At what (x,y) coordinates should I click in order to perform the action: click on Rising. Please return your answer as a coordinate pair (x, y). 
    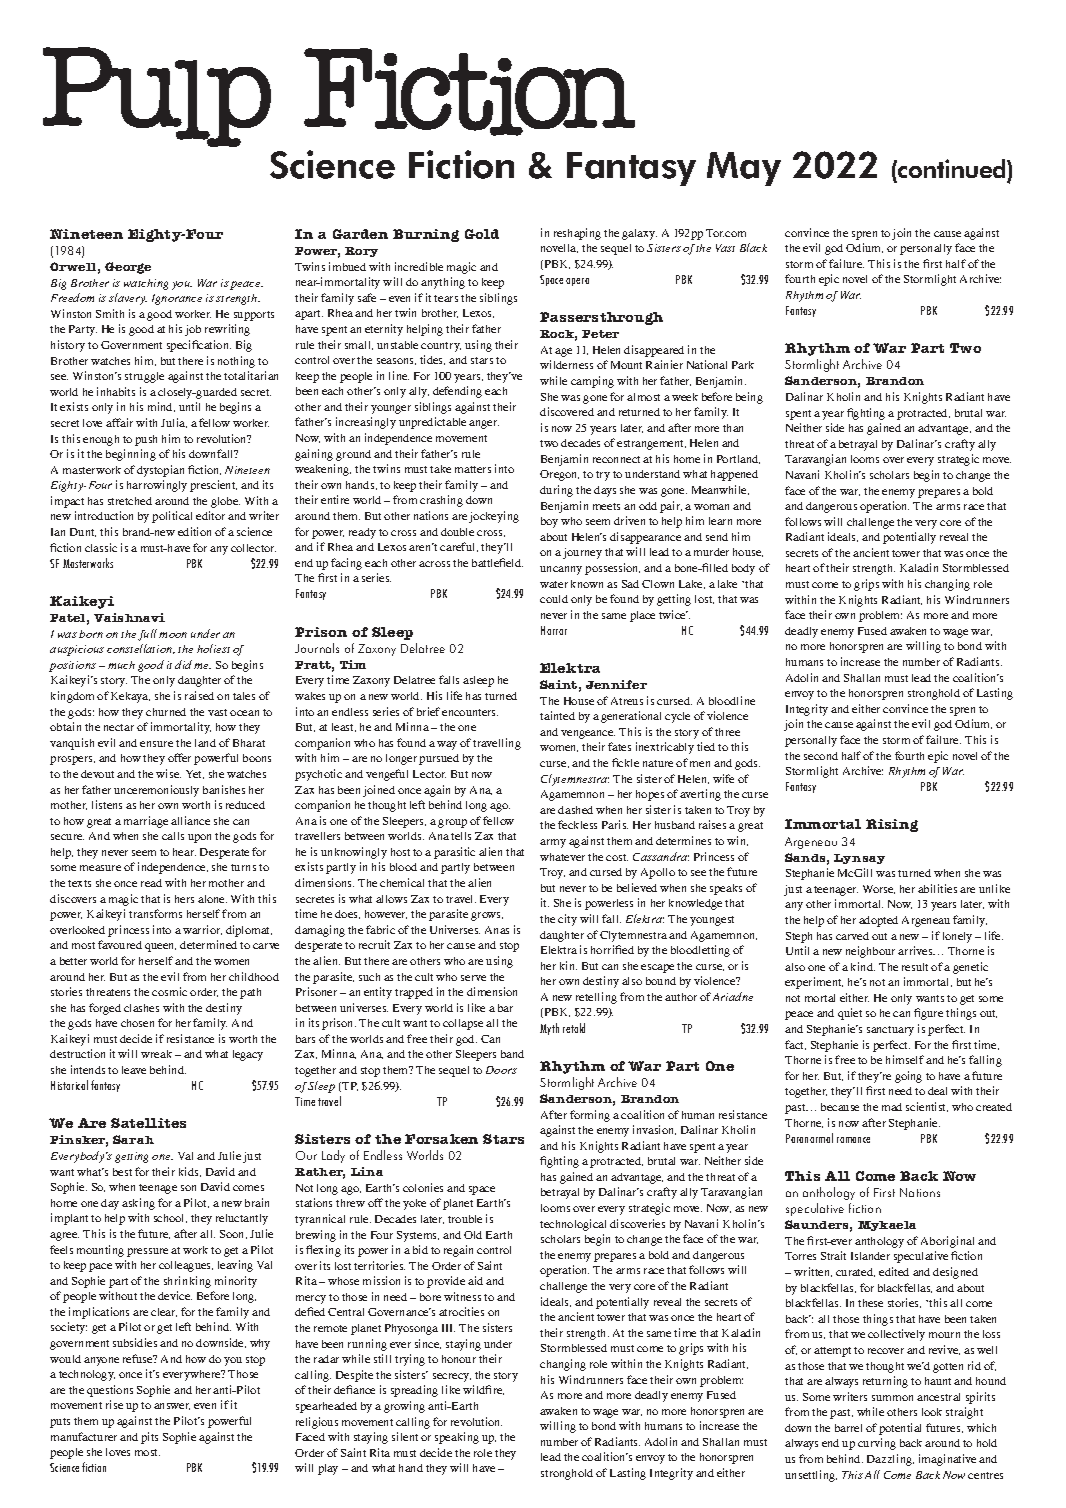
    Looking at the image, I should click on (892, 825).
